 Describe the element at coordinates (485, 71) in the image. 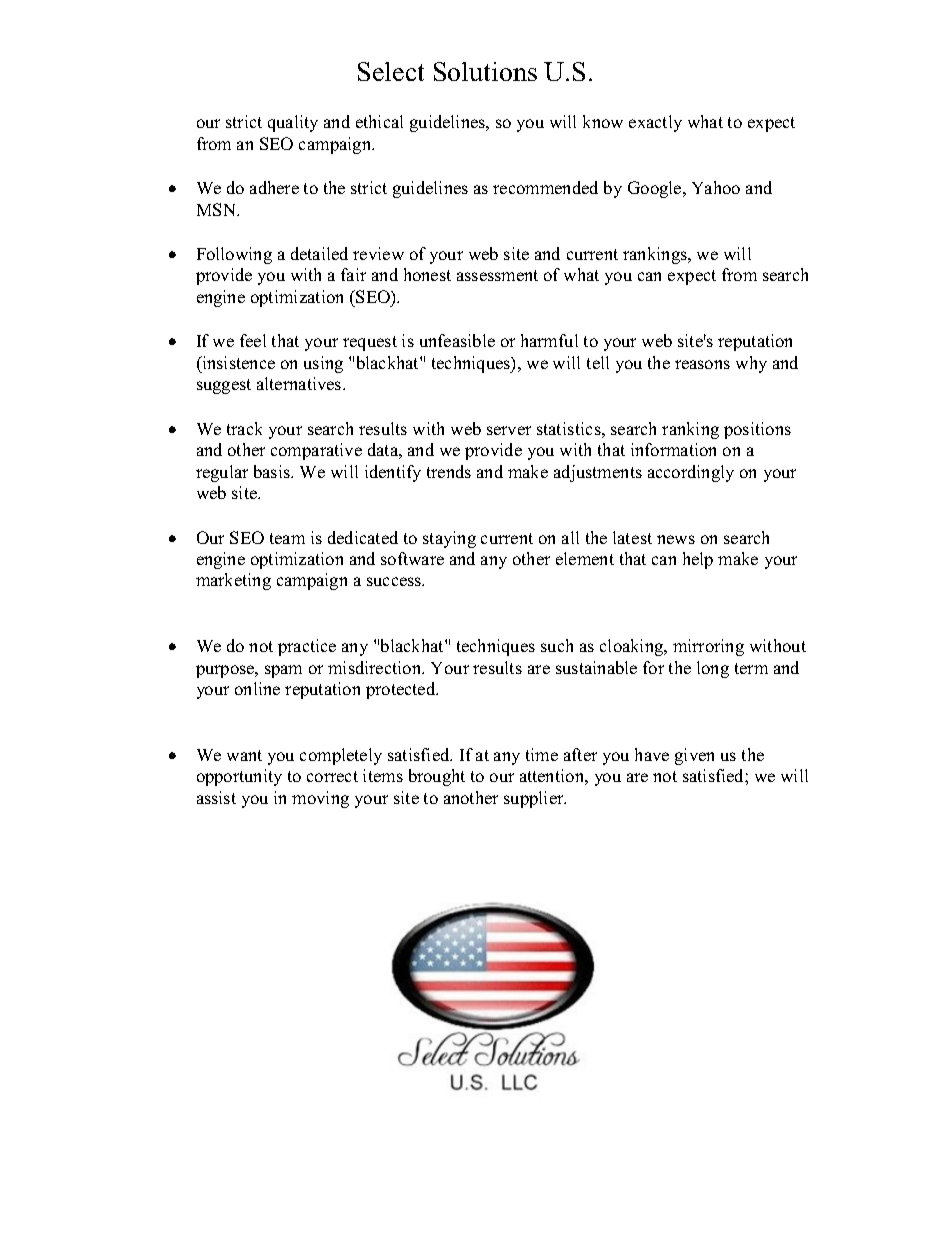

I see `Solutions` at that location.
